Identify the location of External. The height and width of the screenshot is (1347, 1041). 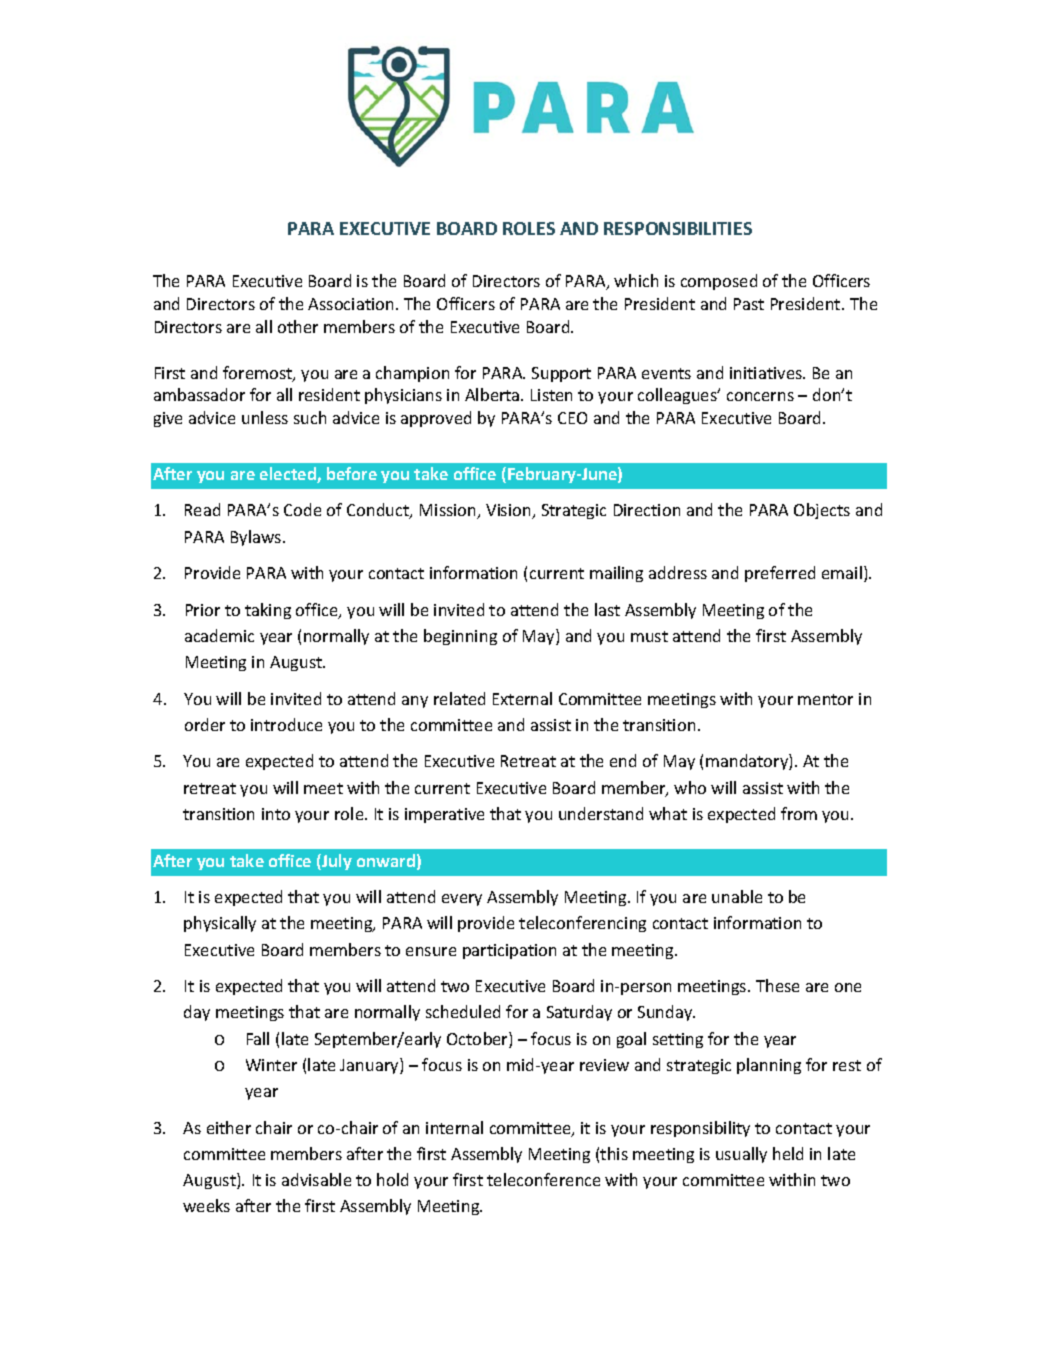
(522, 698).
